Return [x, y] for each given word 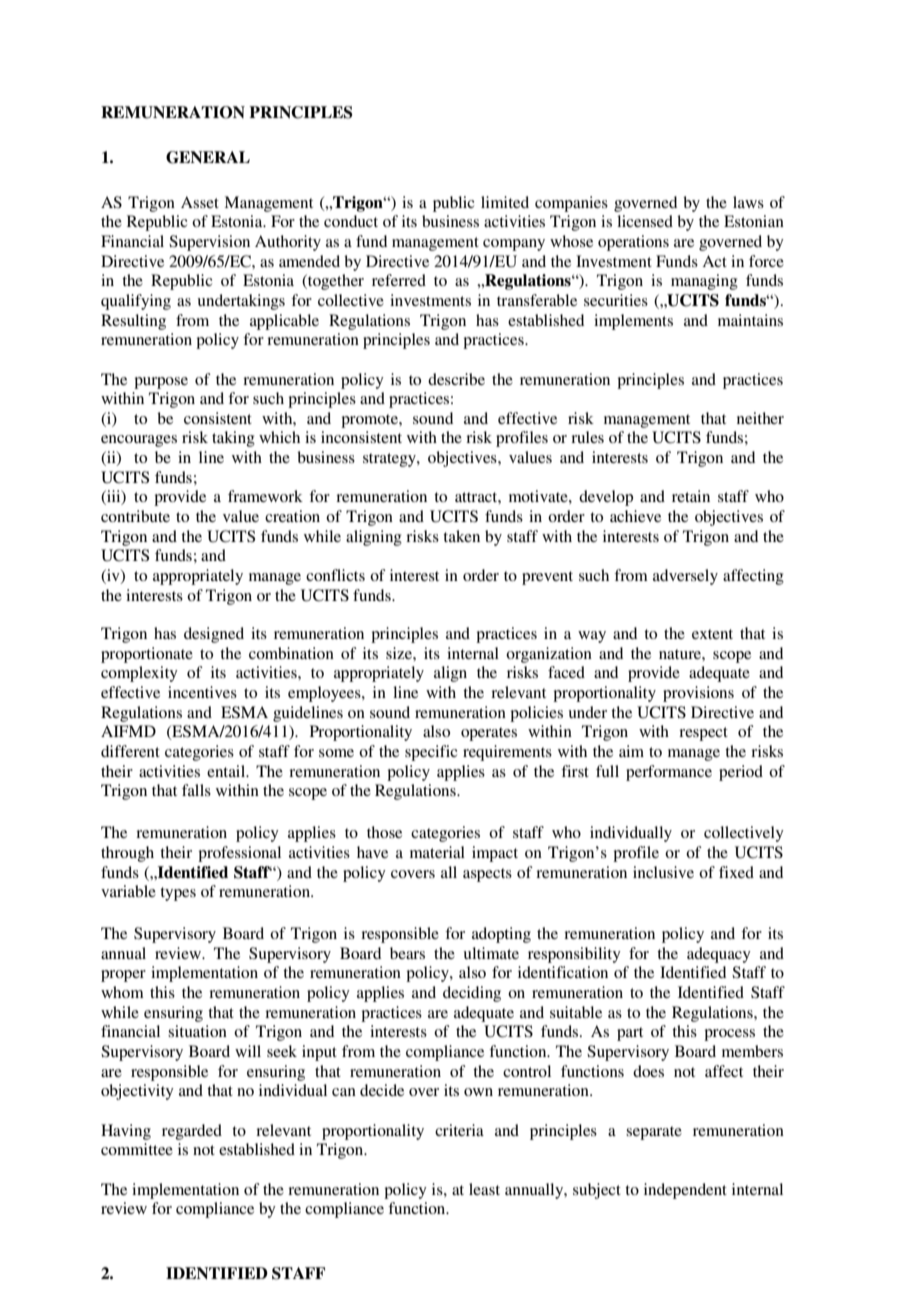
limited [505, 202]
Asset [200, 202]
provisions [698, 694]
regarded [192, 1132]
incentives [202, 692]
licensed [645, 221]
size [400, 653]
